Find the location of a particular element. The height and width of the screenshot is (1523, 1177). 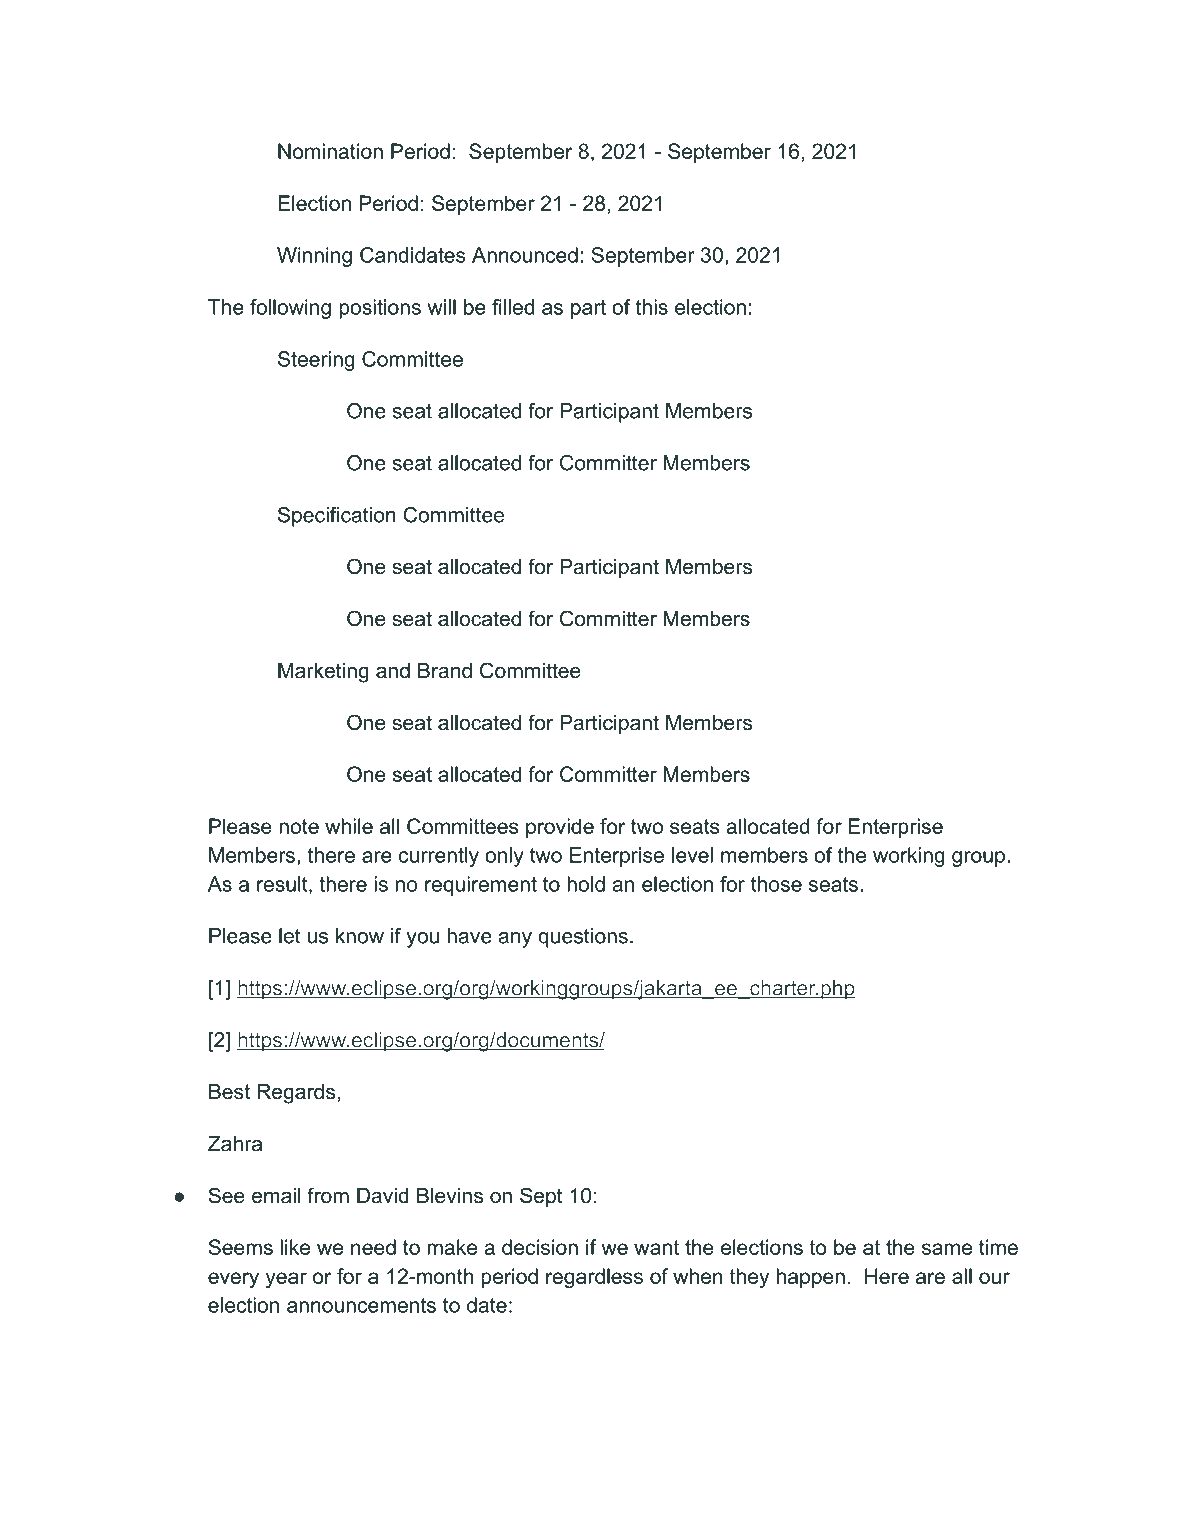

year is located at coordinates (286, 1280).
